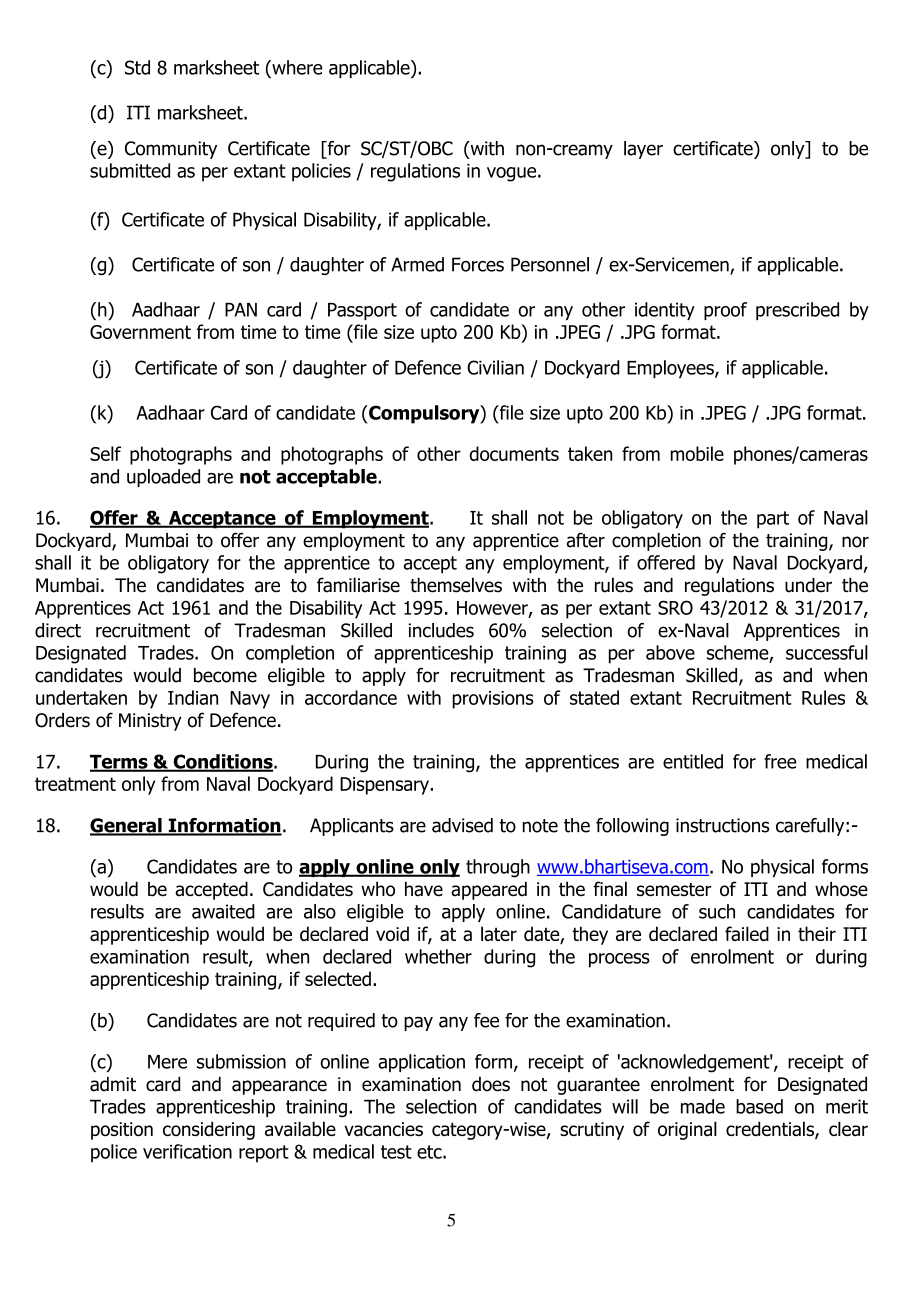 The height and width of the screenshot is (1308, 924). What do you see at coordinates (137, 67) in the screenshot?
I see `Std` at bounding box center [137, 67].
